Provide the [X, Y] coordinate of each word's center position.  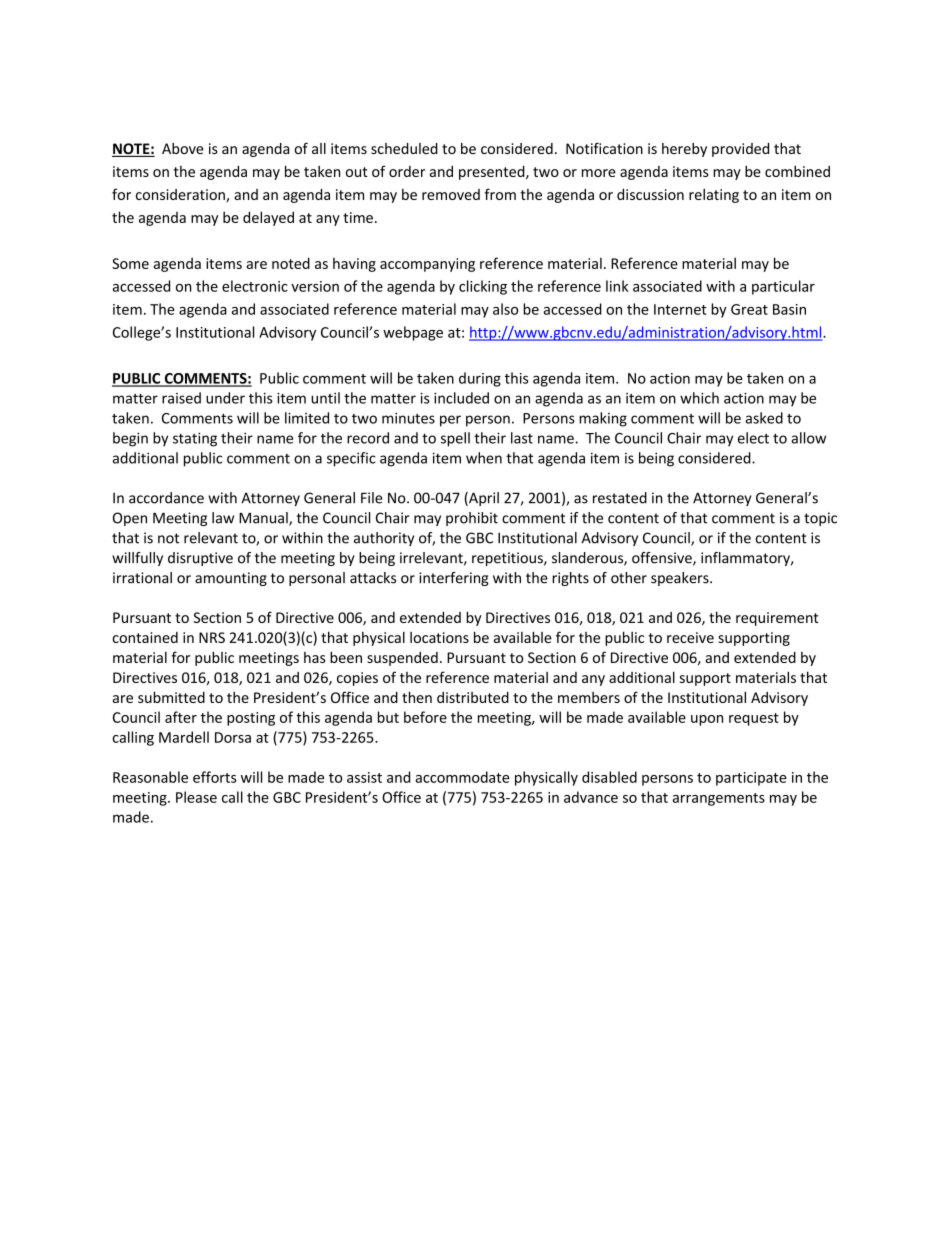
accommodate [462, 777]
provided [740, 150]
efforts [215, 777]
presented [493, 172]
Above [182, 148]
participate [751, 779]
